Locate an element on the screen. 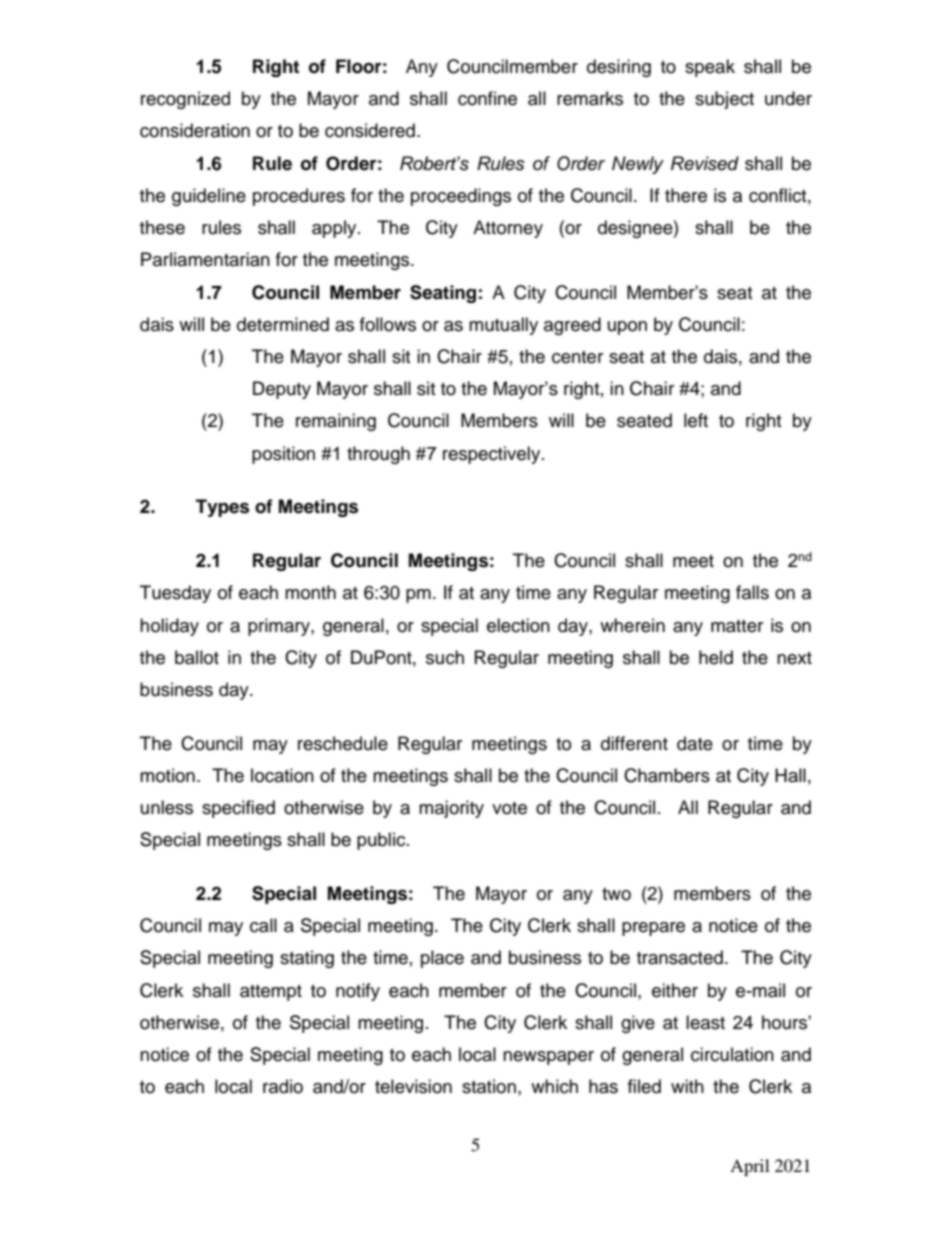  mutually is located at coordinates (503, 326).
